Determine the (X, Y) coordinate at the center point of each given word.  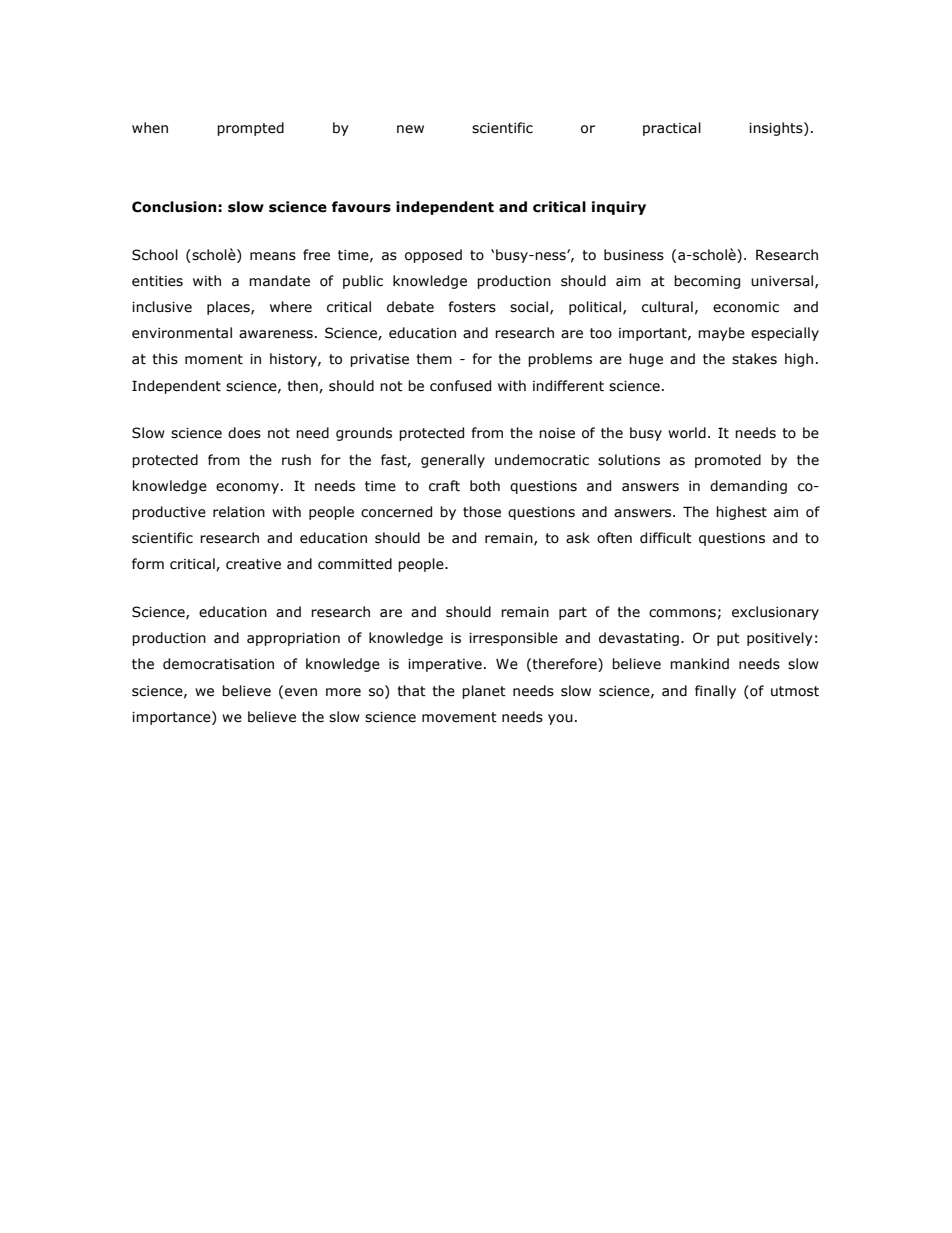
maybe (721, 334)
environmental (182, 333)
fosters (472, 307)
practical (672, 129)
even (301, 692)
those (482, 512)
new (410, 129)
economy (247, 488)
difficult (666, 538)
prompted (250, 129)
